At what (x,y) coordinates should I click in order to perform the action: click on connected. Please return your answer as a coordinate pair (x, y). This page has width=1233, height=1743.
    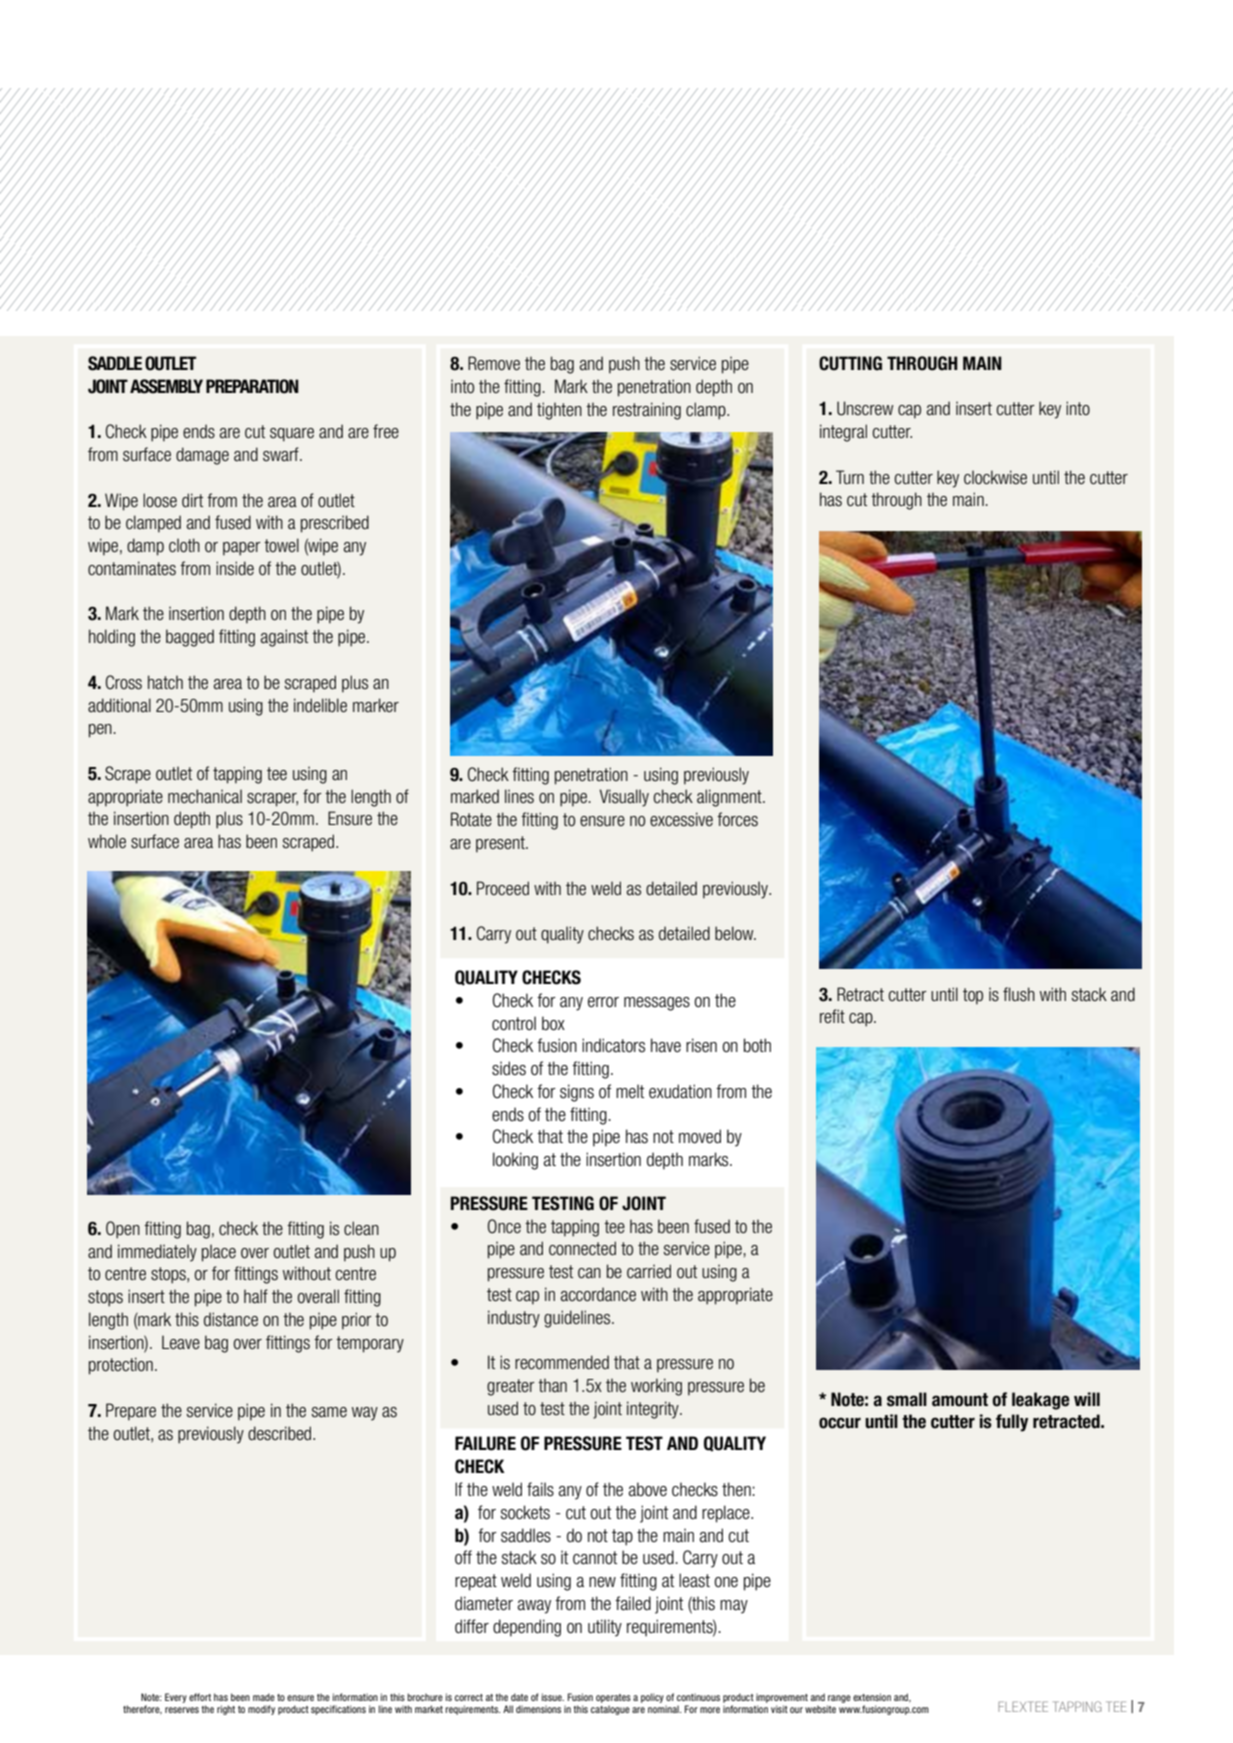
    Looking at the image, I should click on (582, 1248).
